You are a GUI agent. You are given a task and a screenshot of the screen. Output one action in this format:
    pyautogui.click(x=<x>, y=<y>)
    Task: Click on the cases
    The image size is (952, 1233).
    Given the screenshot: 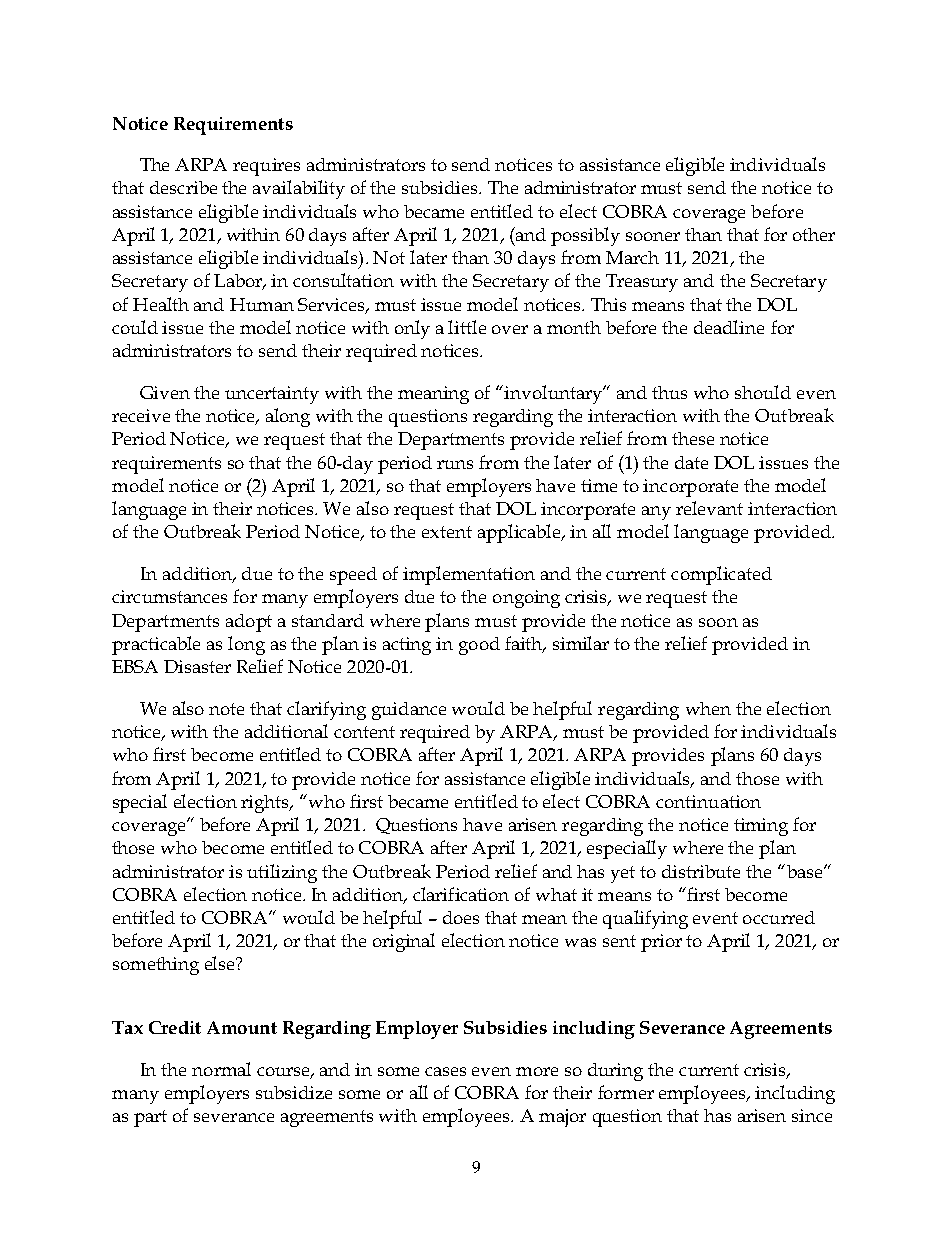 What is the action you would take?
    pyautogui.click(x=445, y=1071)
